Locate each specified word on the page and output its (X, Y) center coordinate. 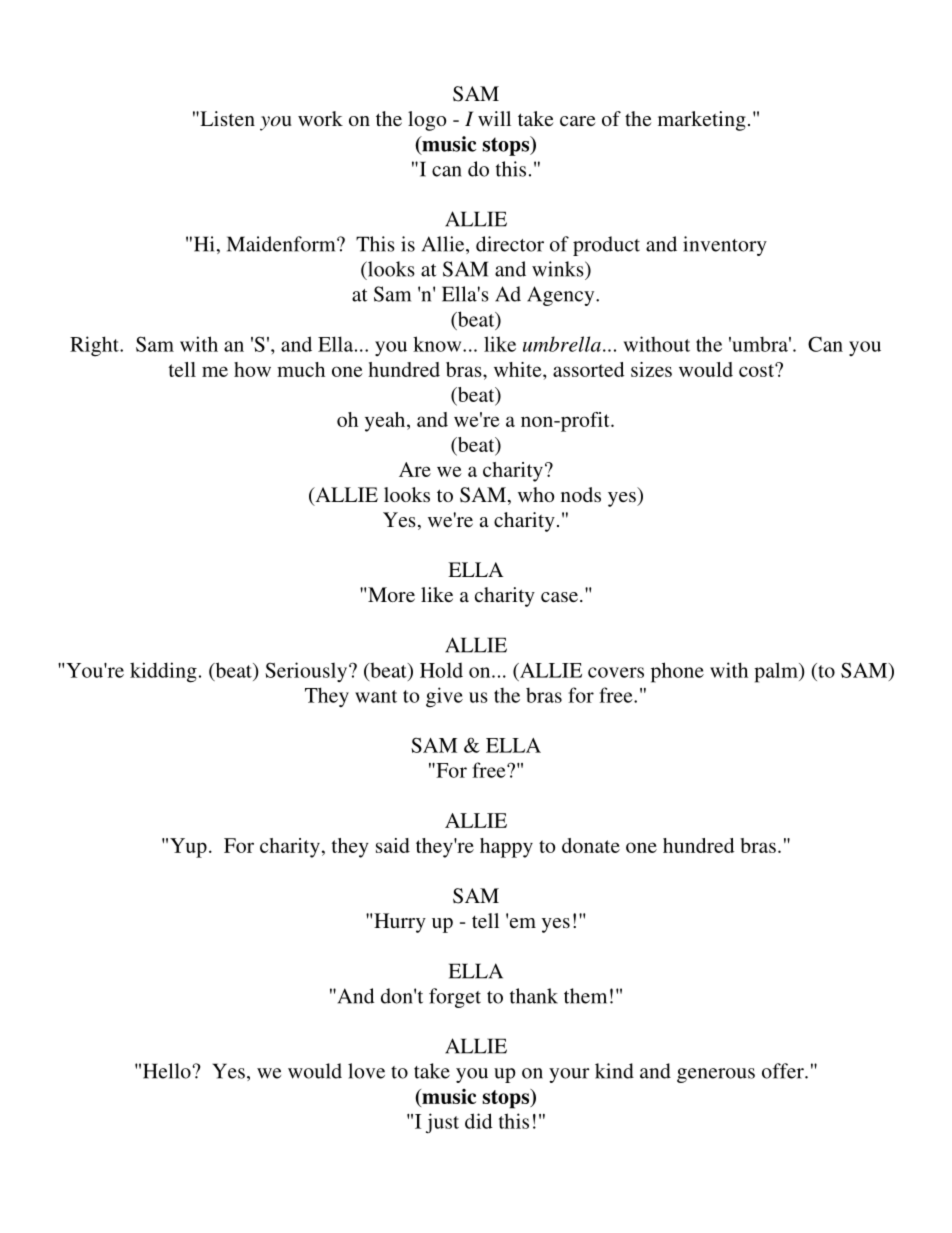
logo (427, 121)
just (442, 1123)
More (391, 594)
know (438, 344)
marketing (702, 121)
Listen (226, 118)
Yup (188, 848)
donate (591, 845)
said (393, 845)
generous (716, 1075)
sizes (651, 369)
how (252, 369)
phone (677, 672)
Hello (168, 1071)
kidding (163, 672)
